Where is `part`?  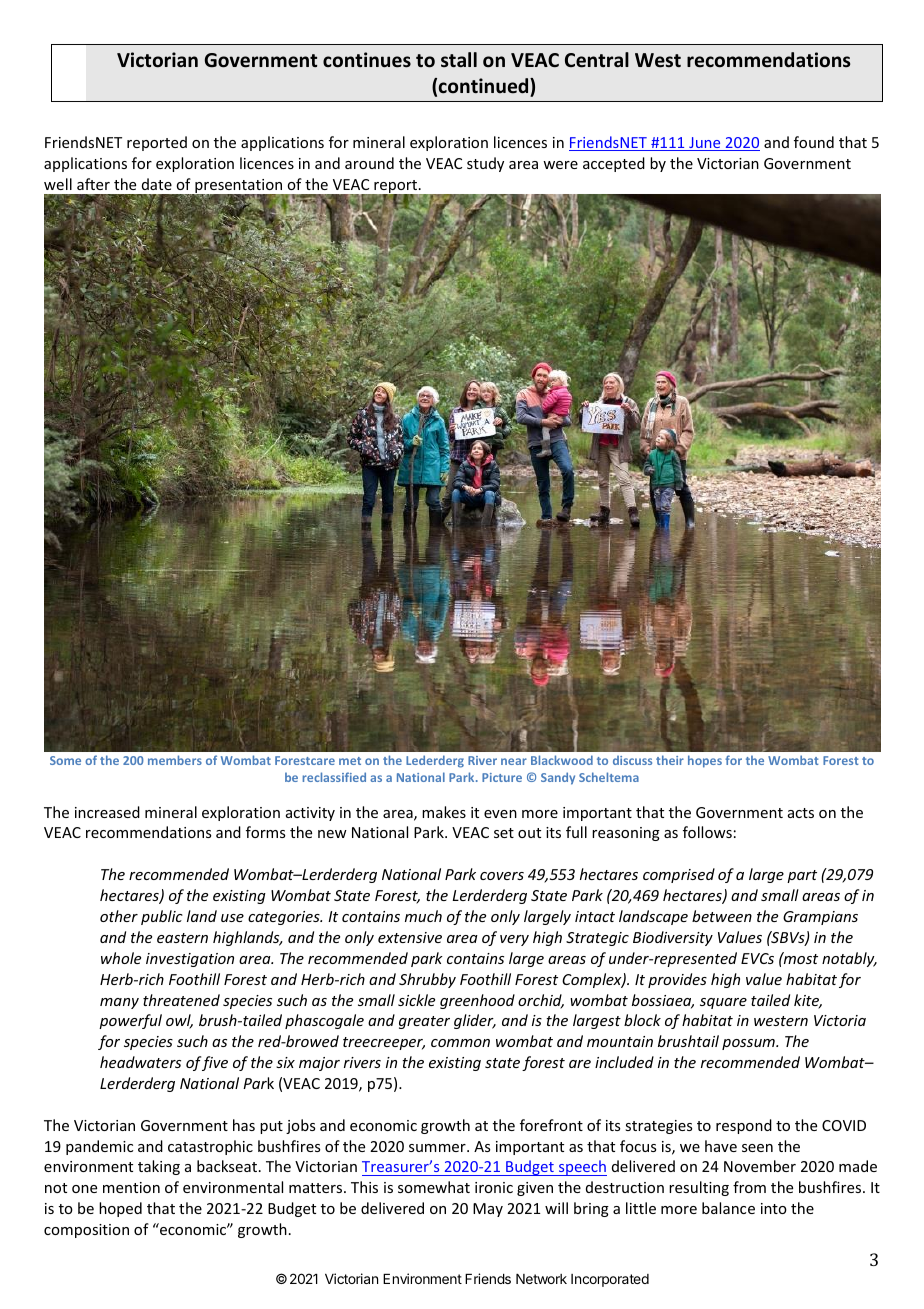 part is located at coordinates (802, 876).
